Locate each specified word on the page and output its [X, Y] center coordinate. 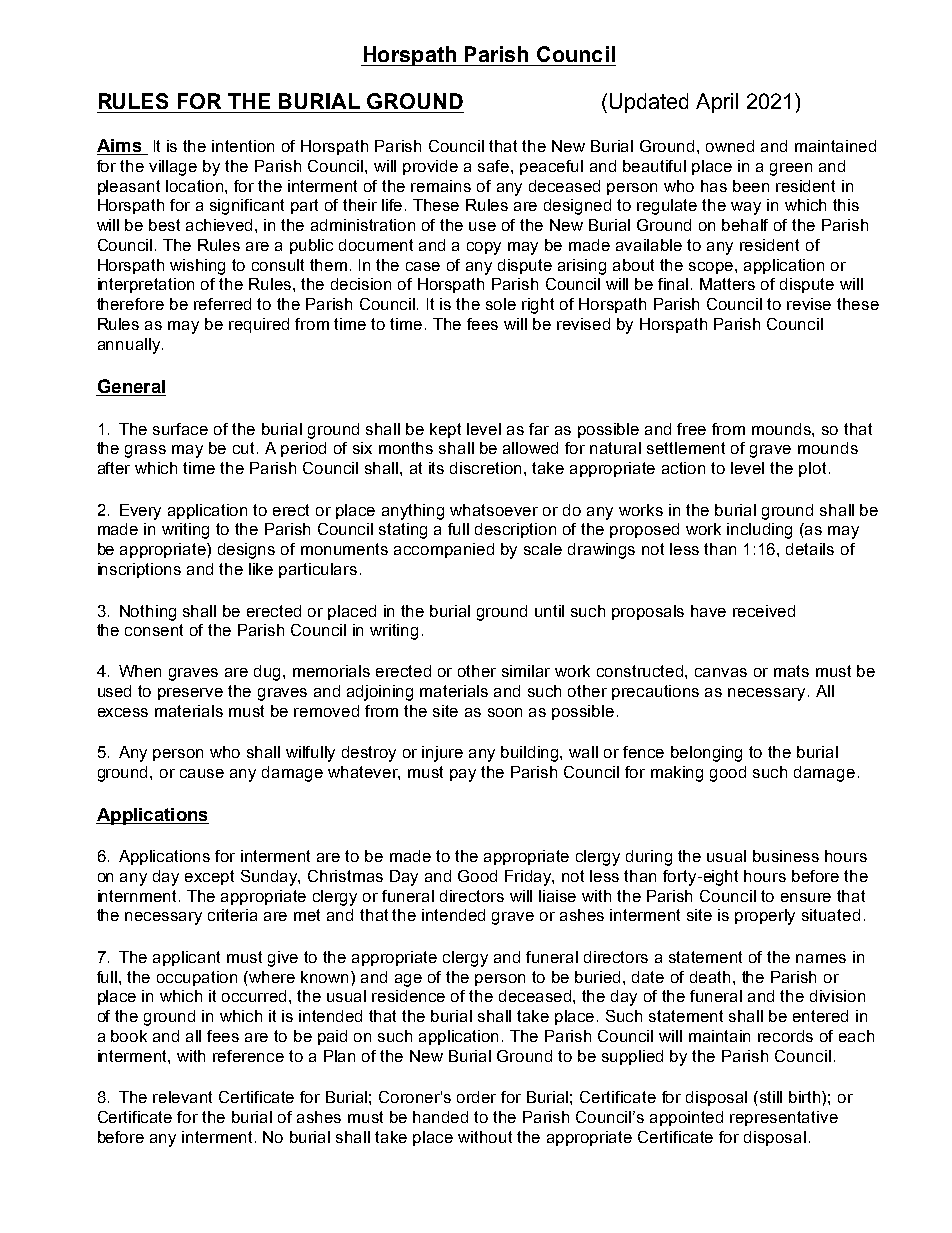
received [764, 611]
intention [243, 146]
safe [495, 166]
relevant [182, 1097]
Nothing [148, 613]
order [476, 1097]
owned [730, 146]
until [549, 611]
